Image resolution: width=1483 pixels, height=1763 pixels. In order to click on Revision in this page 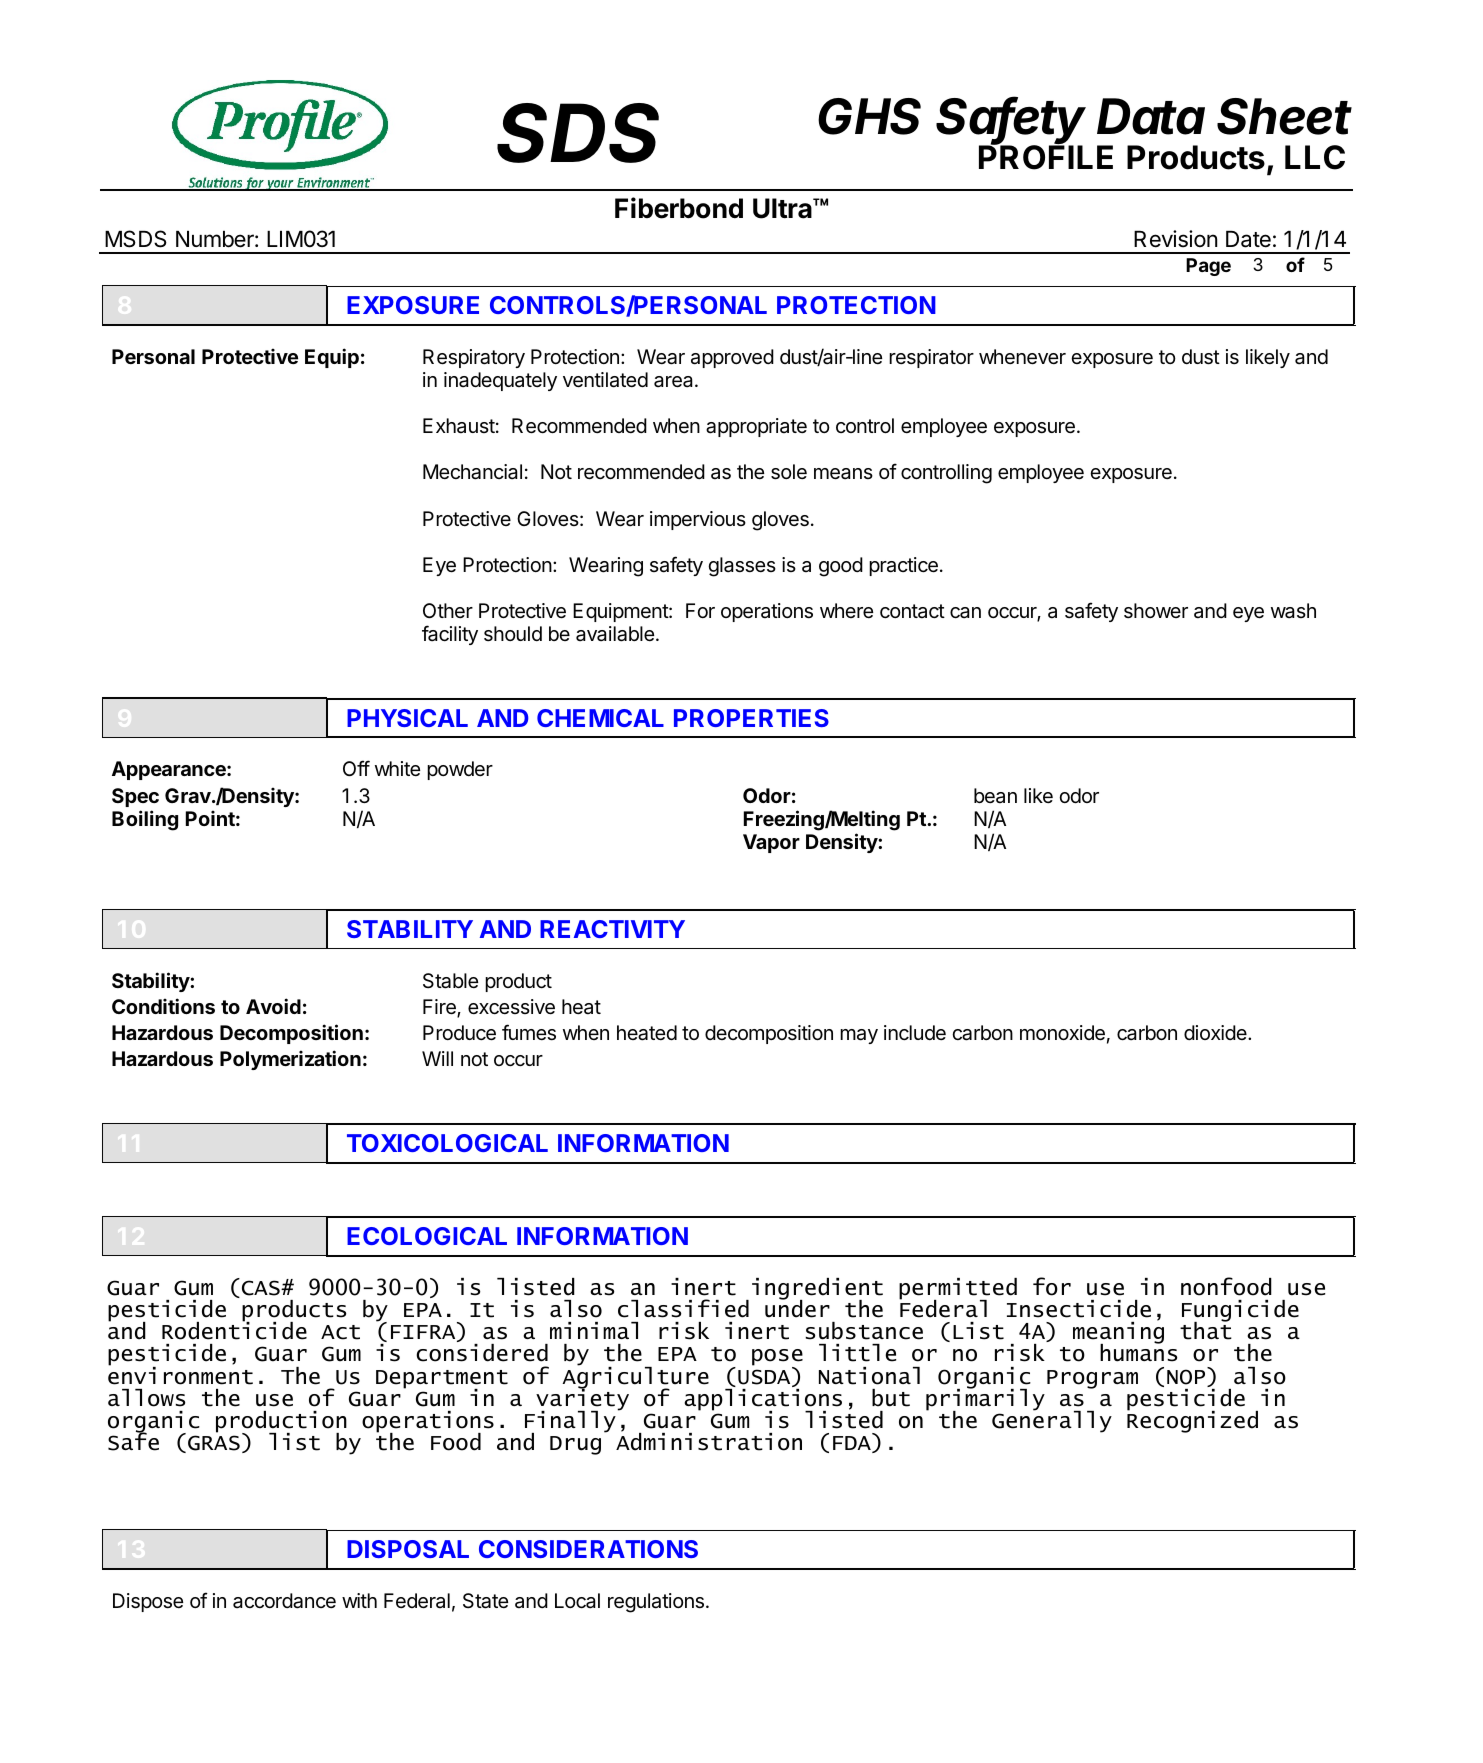, I will do `click(1175, 239)`.
